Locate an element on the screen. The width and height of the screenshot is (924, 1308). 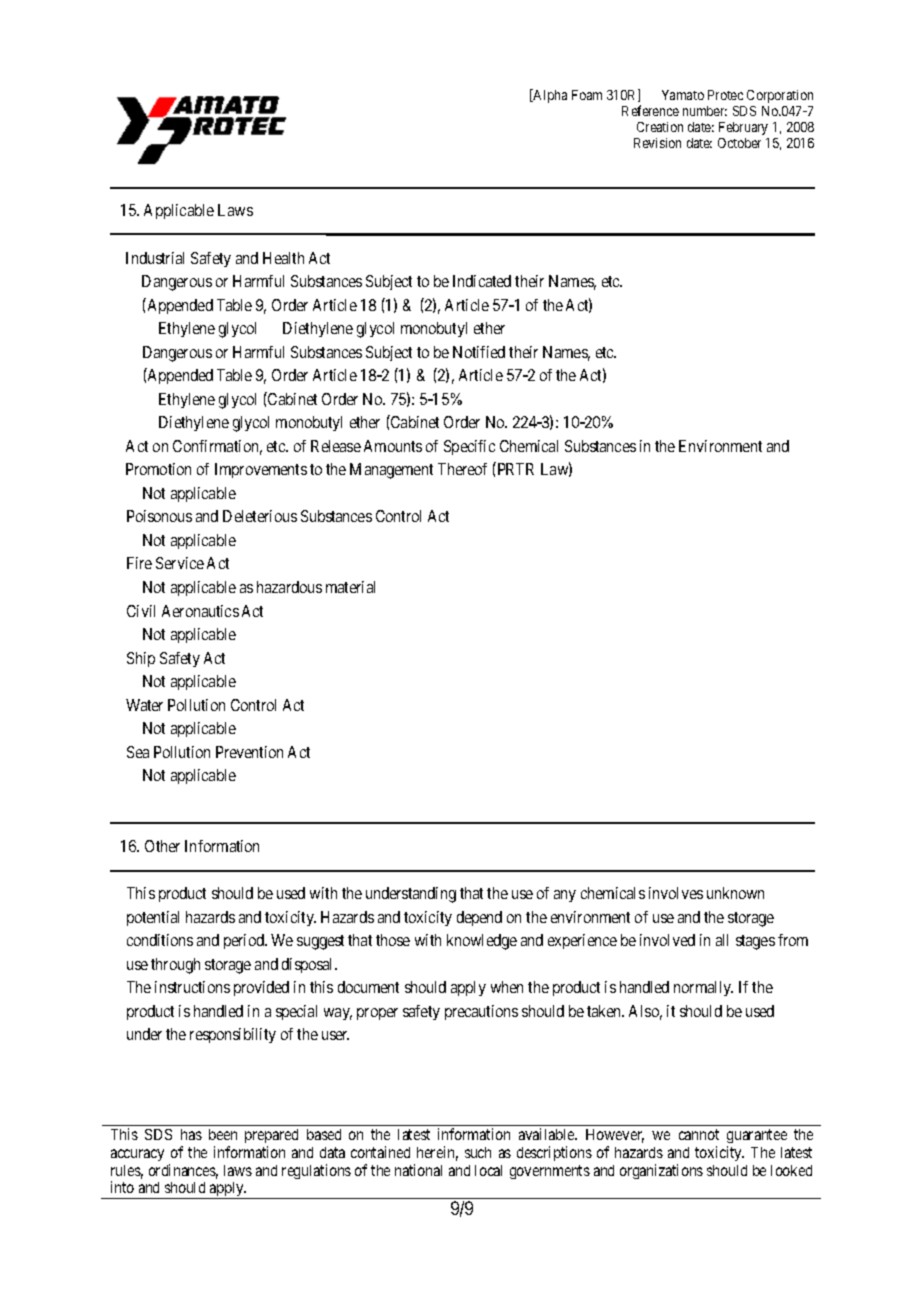
Other is located at coordinates (162, 846).
